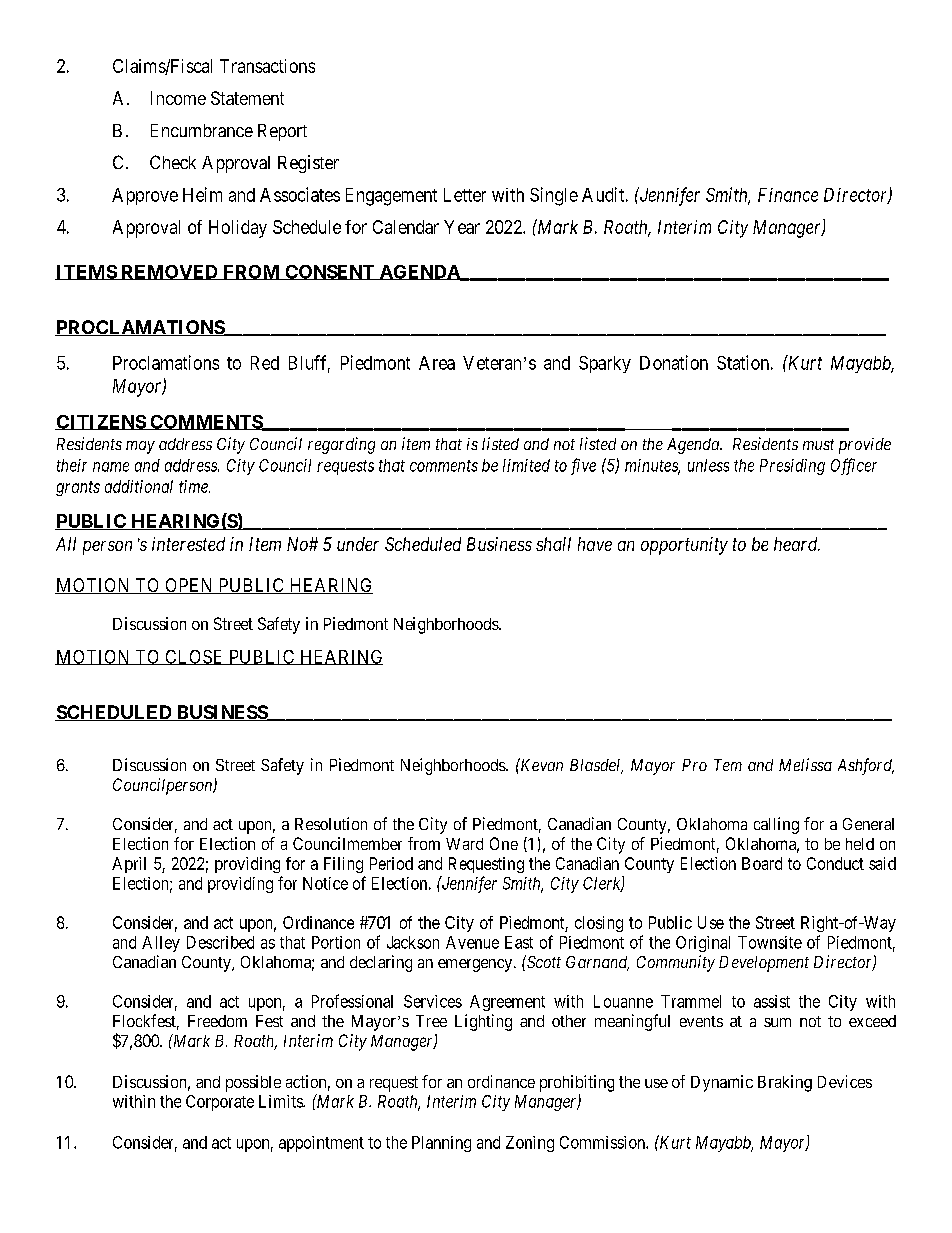 This screenshot has height=1233, width=952. What do you see at coordinates (553, 544) in the screenshot?
I see `shall` at bounding box center [553, 544].
